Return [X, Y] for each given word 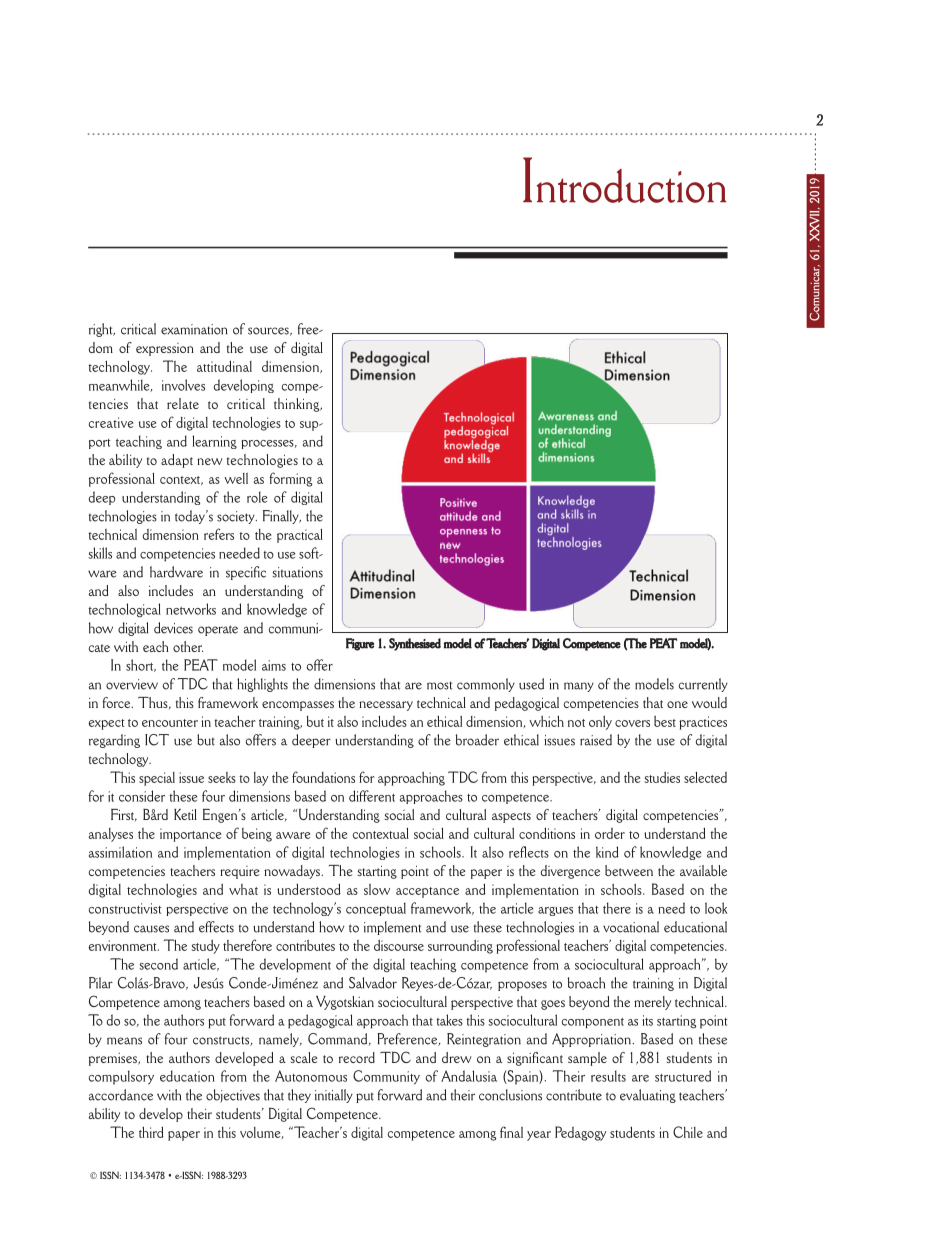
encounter [170, 723]
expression [165, 349]
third [151, 1132]
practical [300, 536]
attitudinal [224, 366]
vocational [631, 927]
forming [290, 479]
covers [632, 723]
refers [219, 534]
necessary [386, 706]
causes [151, 929]
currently [703, 685]
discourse [399, 945]
